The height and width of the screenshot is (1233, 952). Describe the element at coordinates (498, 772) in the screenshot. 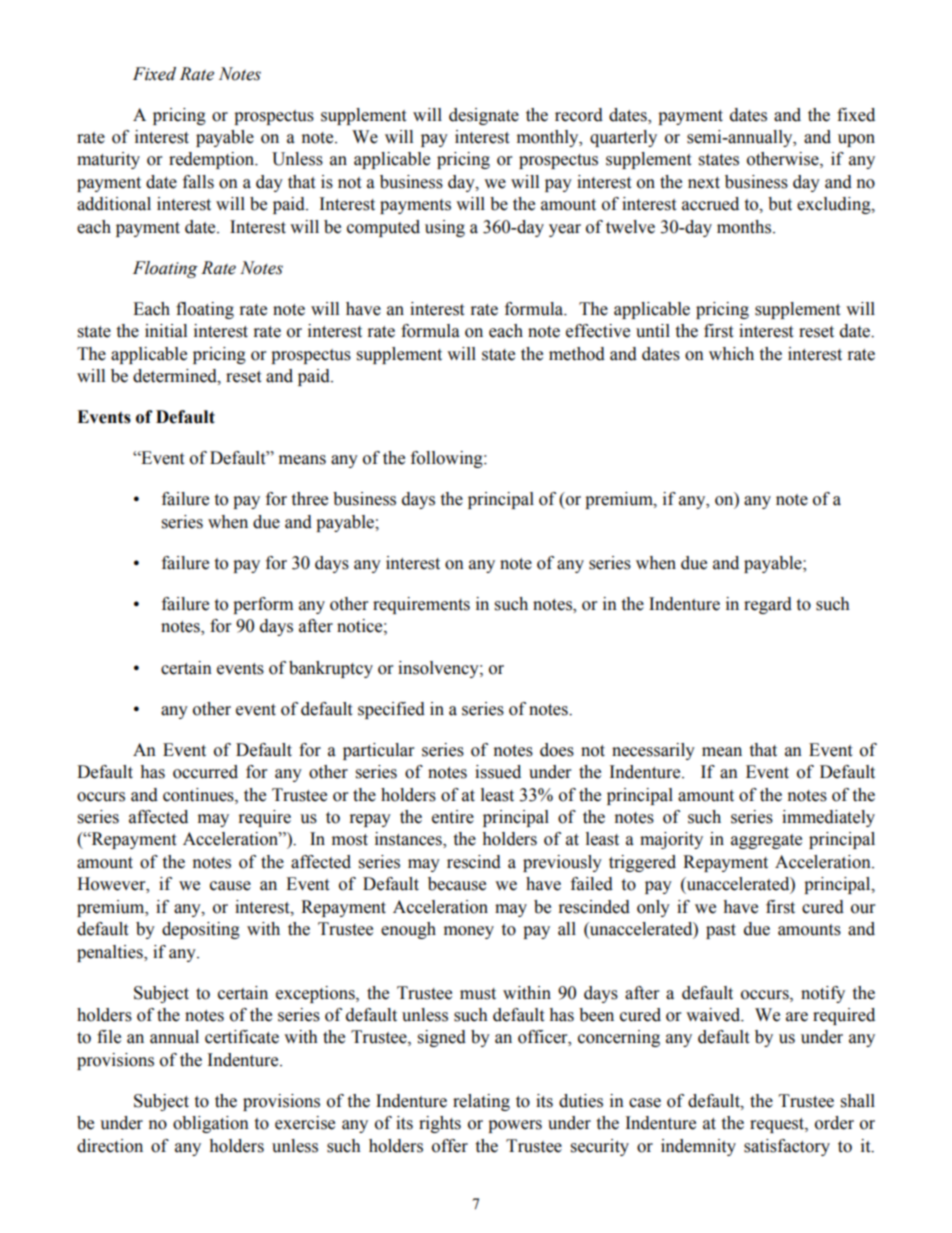

I see `issued` at that location.
